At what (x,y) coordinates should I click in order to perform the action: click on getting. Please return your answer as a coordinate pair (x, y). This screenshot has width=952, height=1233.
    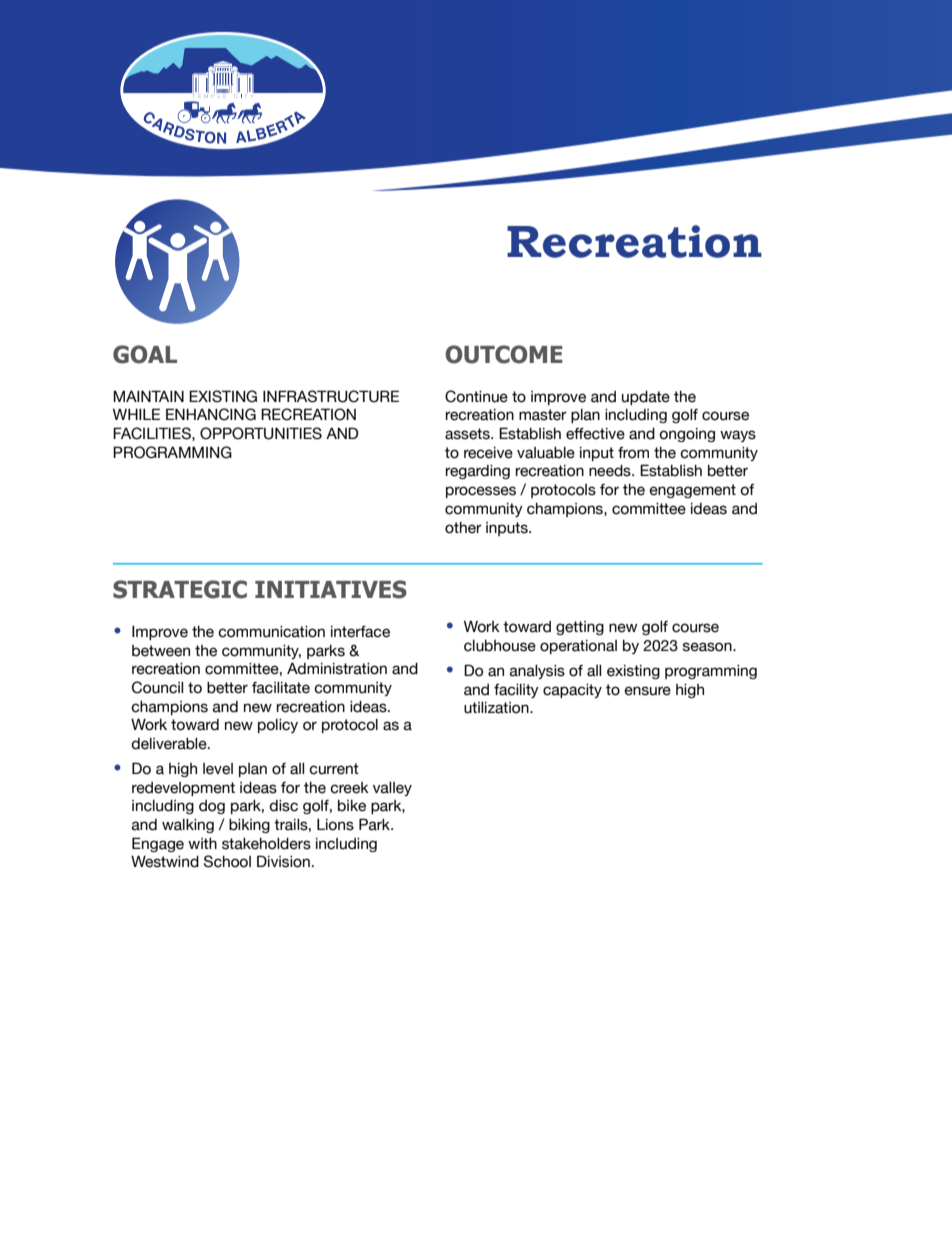
    Looking at the image, I should click on (580, 628).
